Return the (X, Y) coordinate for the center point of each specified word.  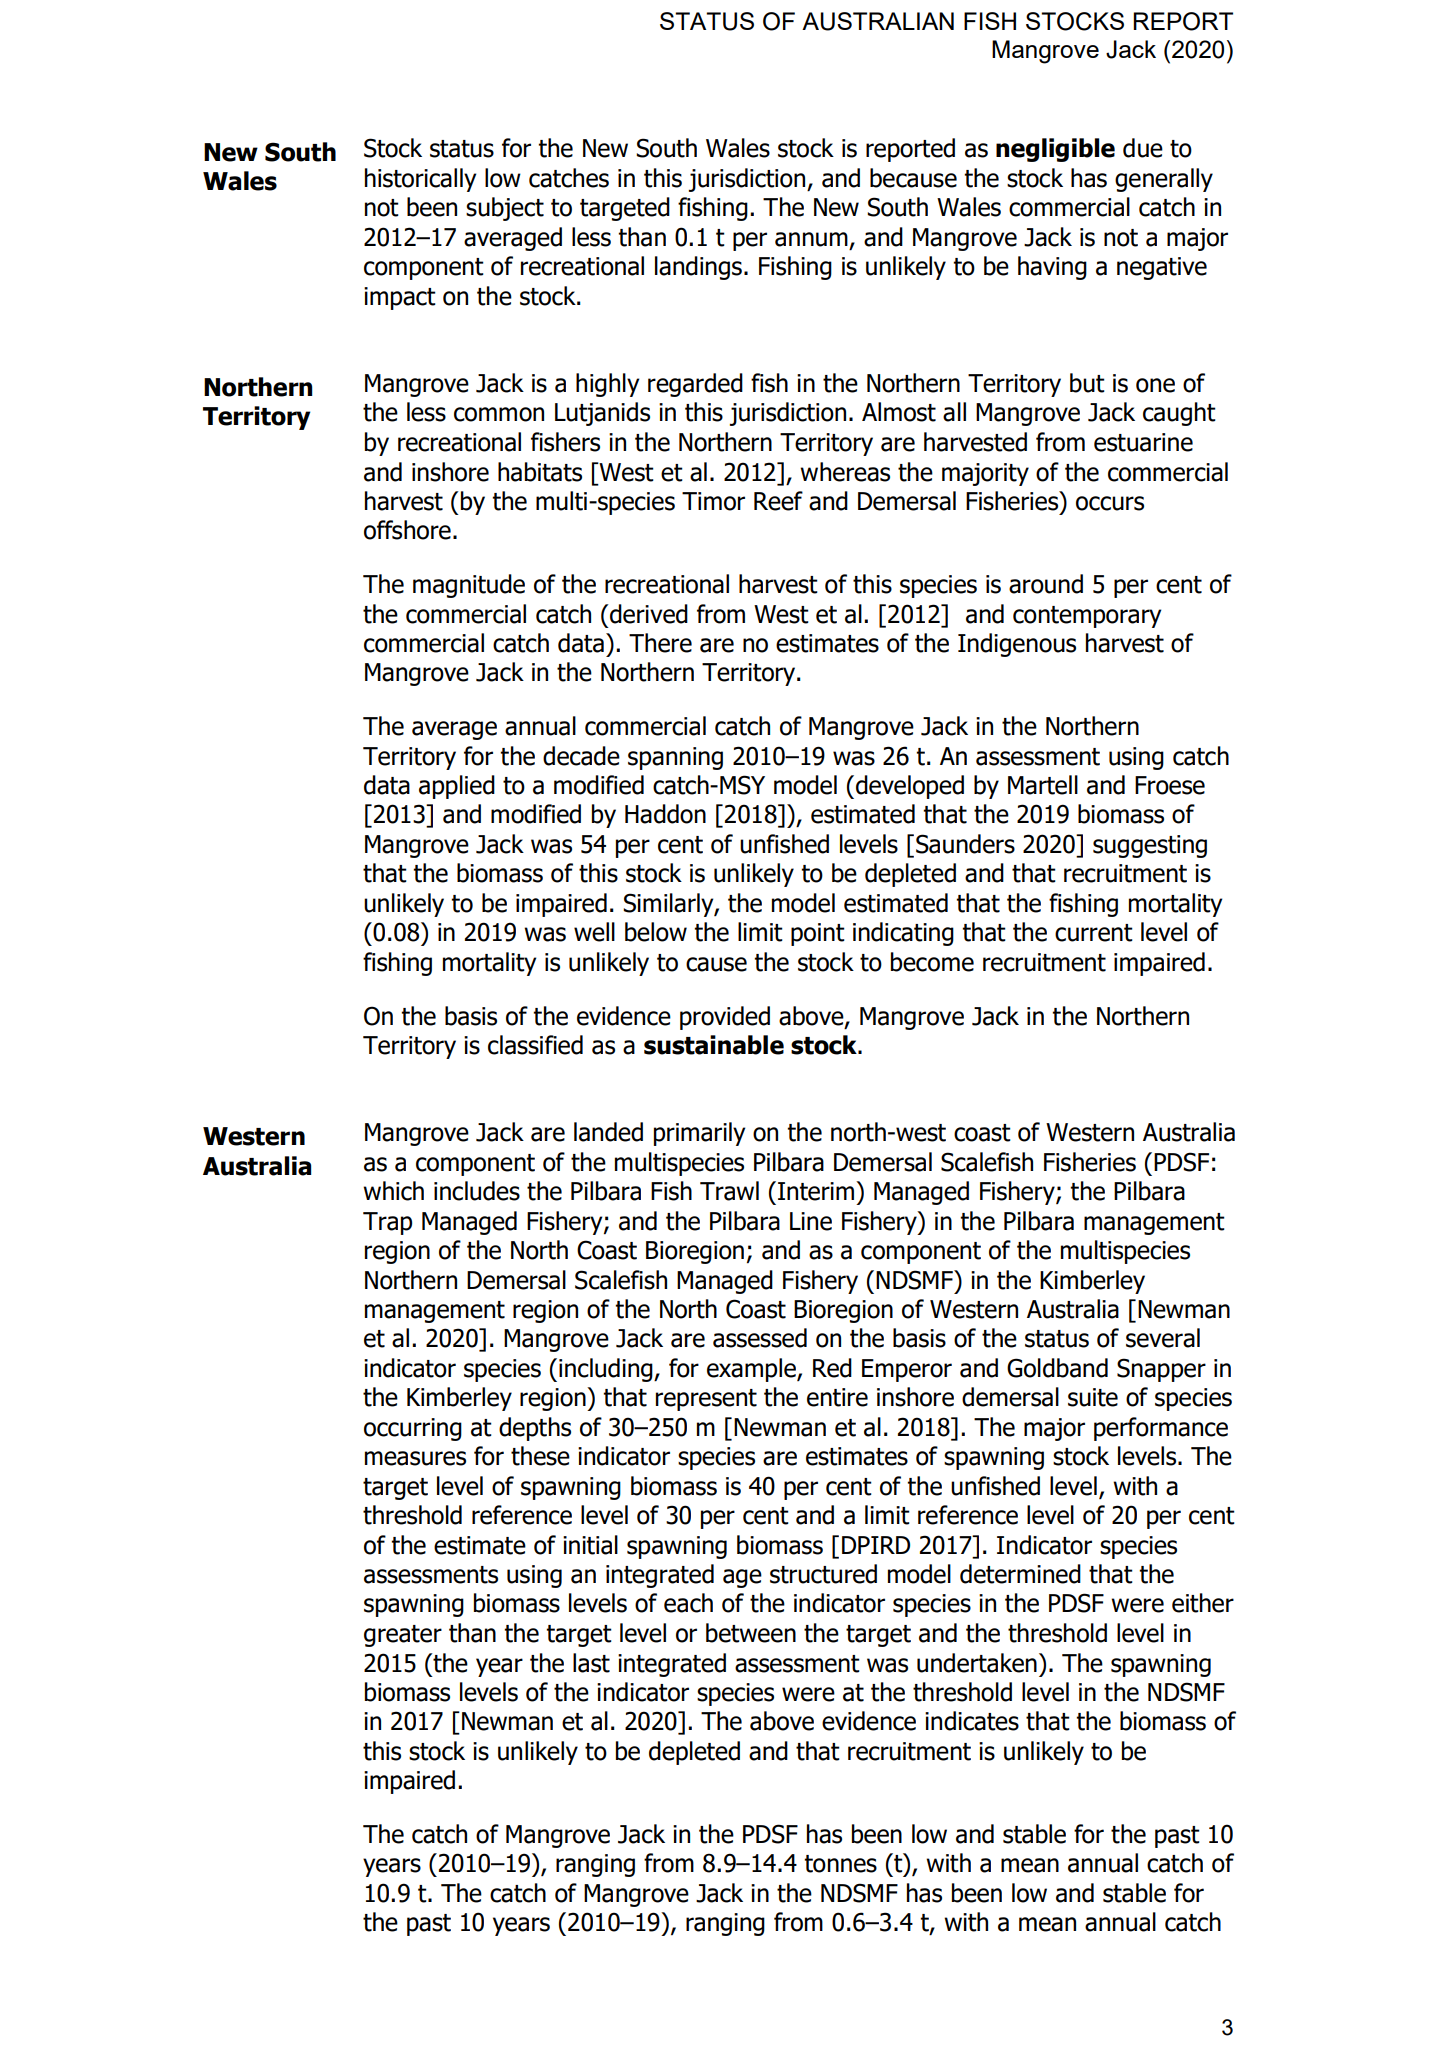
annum (811, 239)
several (1163, 1338)
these (540, 1456)
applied (457, 787)
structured (823, 1574)
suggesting (1150, 846)
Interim (817, 1191)
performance (1161, 1429)
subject (505, 209)
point (818, 934)
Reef (778, 501)
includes (477, 1191)
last (591, 1663)
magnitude (469, 586)
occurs (1110, 503)
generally (1164, 180)
